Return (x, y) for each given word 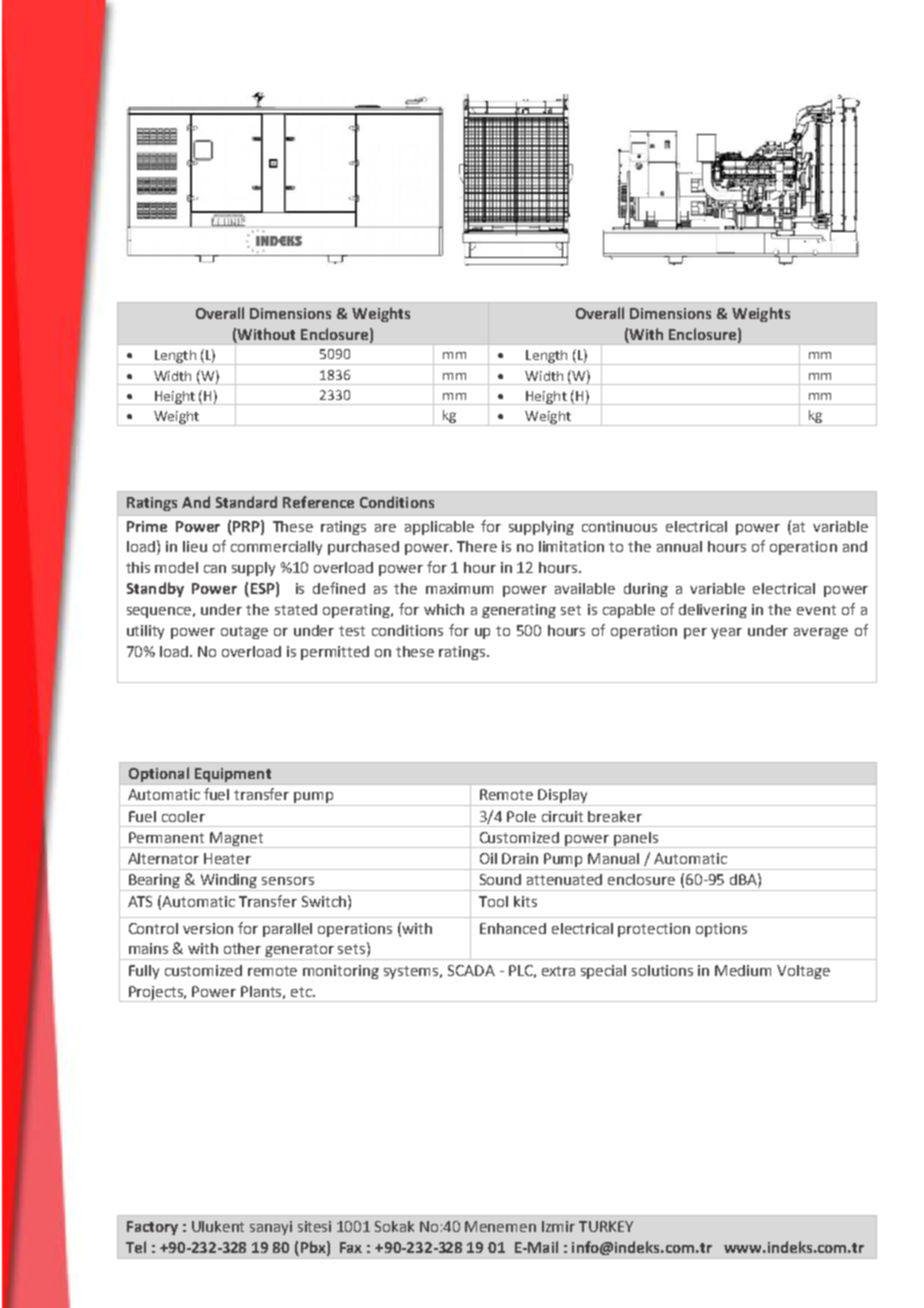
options (721, 930)
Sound (500, 879)
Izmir (558, 1226)
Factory (152, 1228)
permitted (335, 653)
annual (679, 546)
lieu (195, 546)
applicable (439, 528)
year (726, 633)
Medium (743, 970)
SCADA (471, 970)
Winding (229, 882)
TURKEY (606, 1226)
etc (302, 992)
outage (244, 632)
